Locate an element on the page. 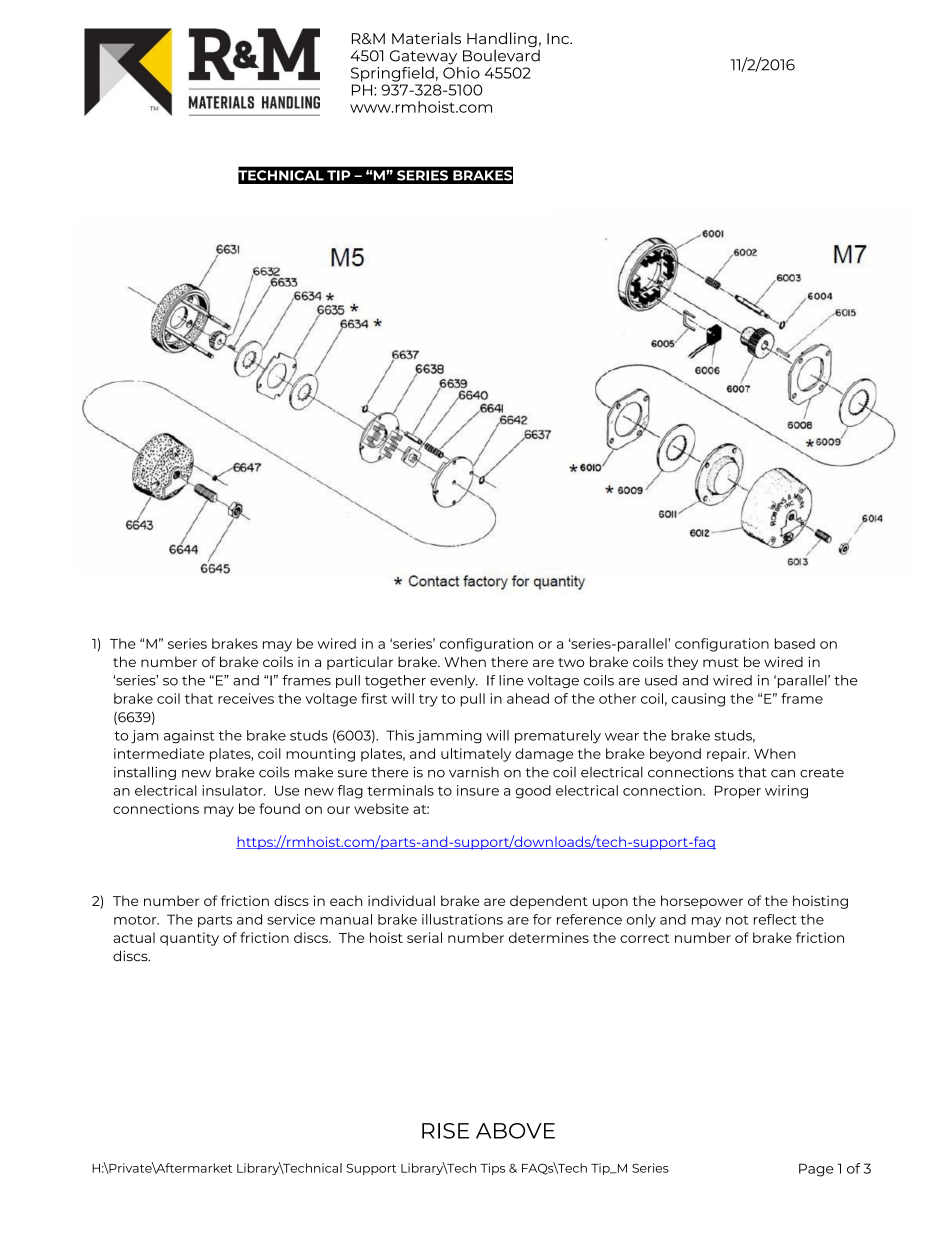 The width and height of the document is (952, 1233). Inc is located at coordinates (559, 38).
